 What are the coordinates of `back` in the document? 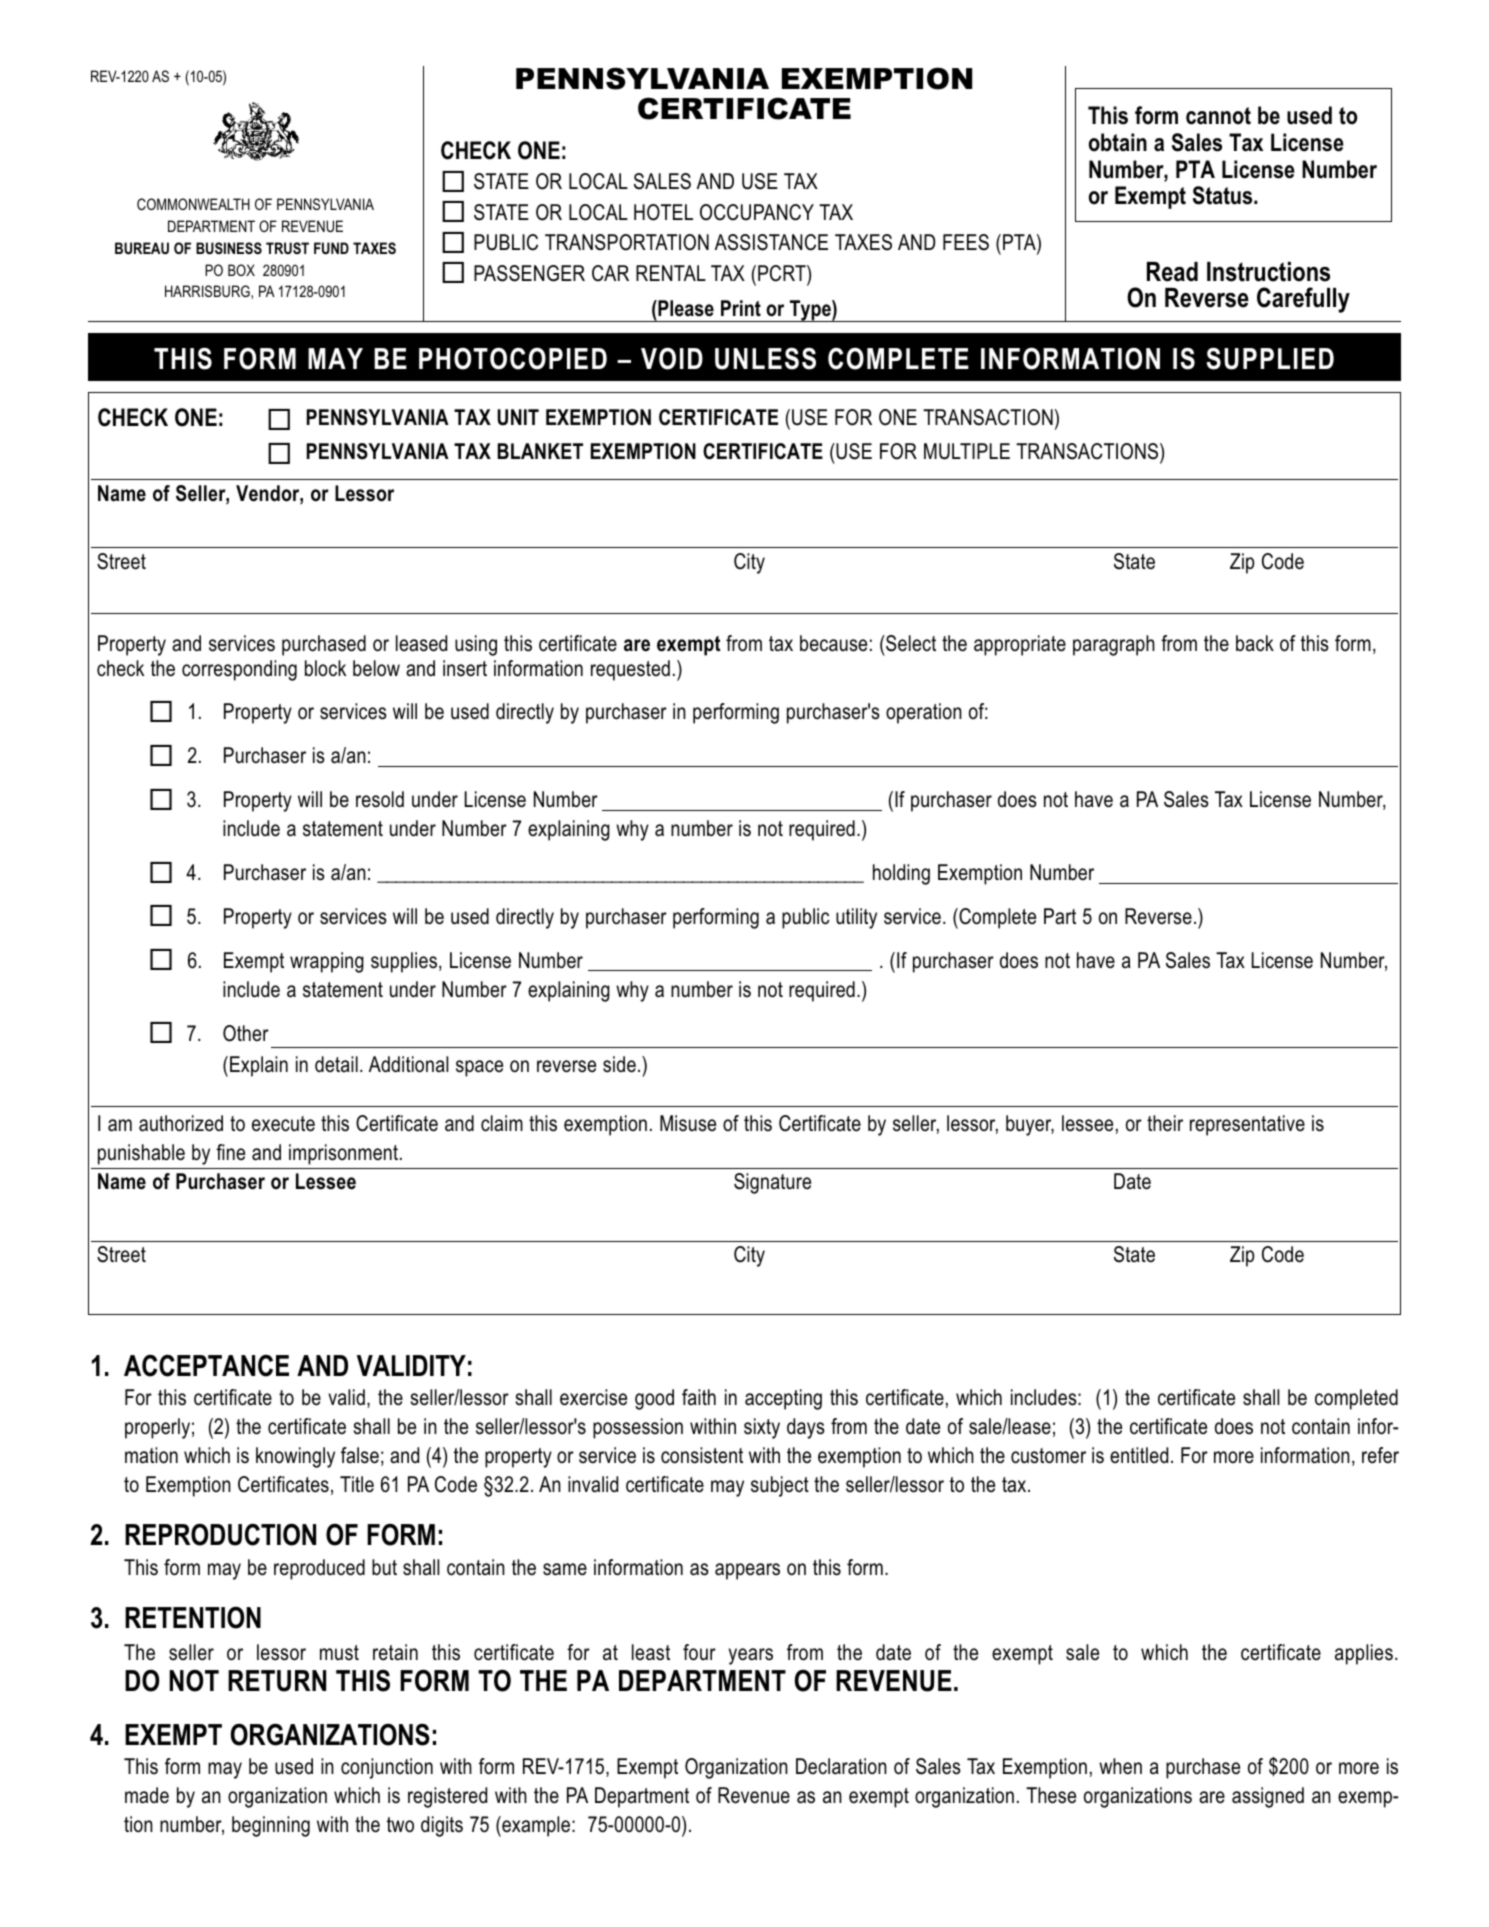 It's located at (1255, 643).
